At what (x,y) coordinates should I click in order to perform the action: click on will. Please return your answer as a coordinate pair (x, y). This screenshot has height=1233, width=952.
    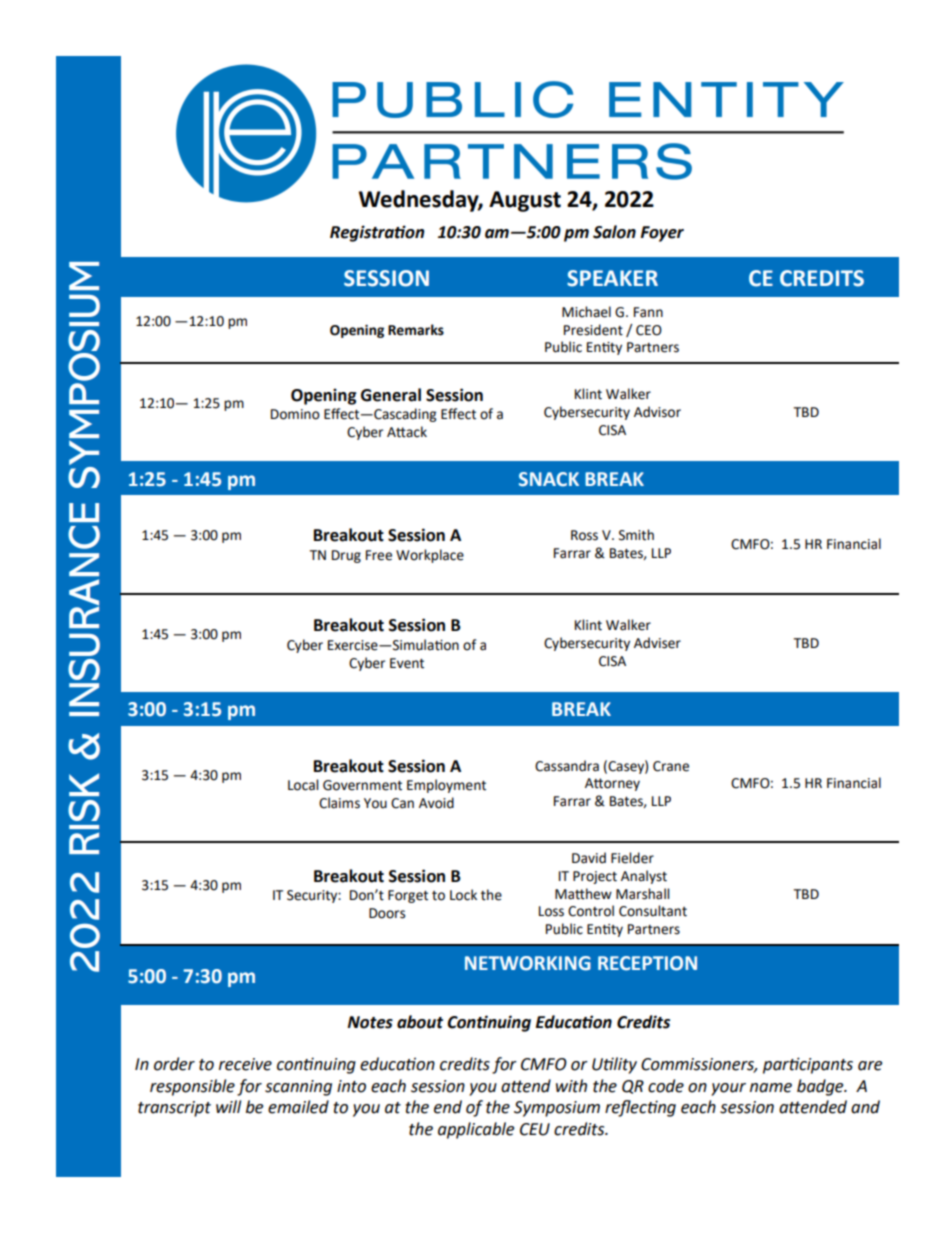
    Looking at the image, I should click on (228, 1106).
